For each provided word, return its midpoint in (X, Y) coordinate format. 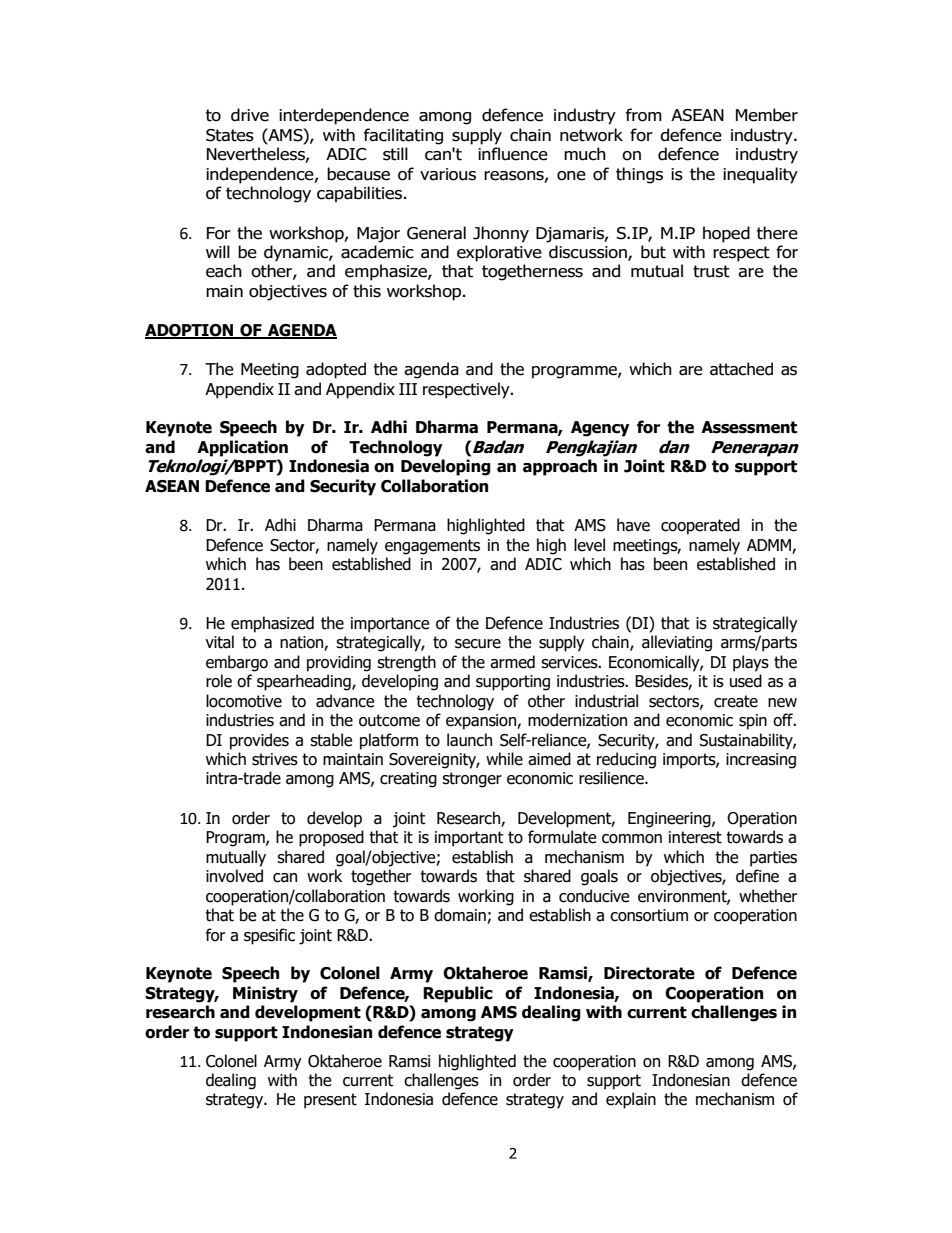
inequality (760, 175)
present (330, 1101)
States (230, 135)
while (504, 759)
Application (242, 448)
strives (275, 759)
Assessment (749, 427)
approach (560, 467)
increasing (761, 761)
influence (513, 154)
